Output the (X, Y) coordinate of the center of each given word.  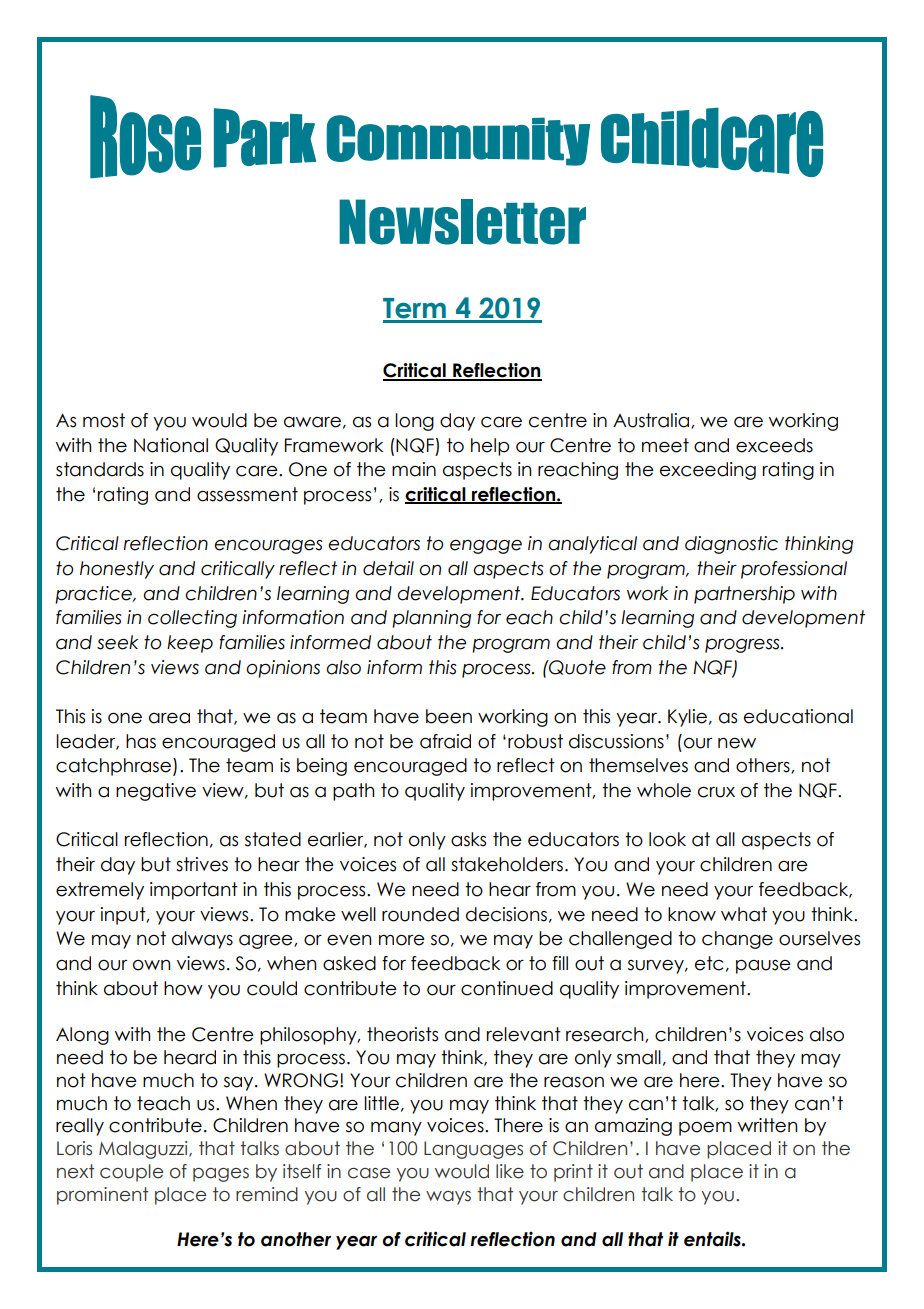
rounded (420, 914)
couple (131, 1173)
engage (486, 547)
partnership (744, 595)
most (104, 420)
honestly (117, 570)
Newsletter (462, 222)
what (744, 914)
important (194, 891)
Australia (652, 421)
